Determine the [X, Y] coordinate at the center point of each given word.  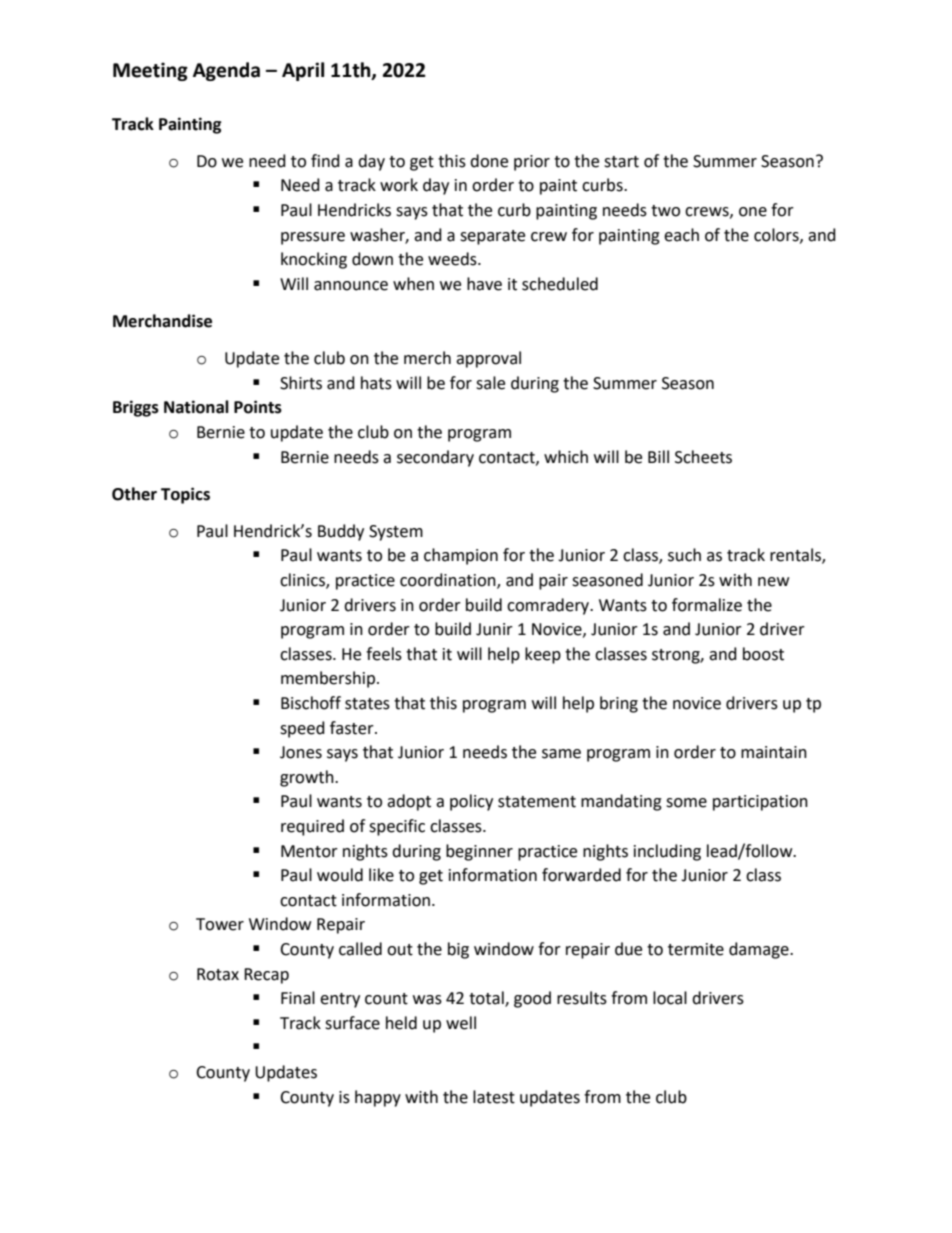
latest [494, 1097]
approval [488, 359]
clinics [303, 580]
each [681, 235]
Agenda [226, 71]
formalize [707, 605]
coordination [449, 580]
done [489, 161]
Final [298, 998]
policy [471, 802]
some [686, 803]
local [670, 998]
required [312, 827]
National [196, 407]
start [621, 162]
